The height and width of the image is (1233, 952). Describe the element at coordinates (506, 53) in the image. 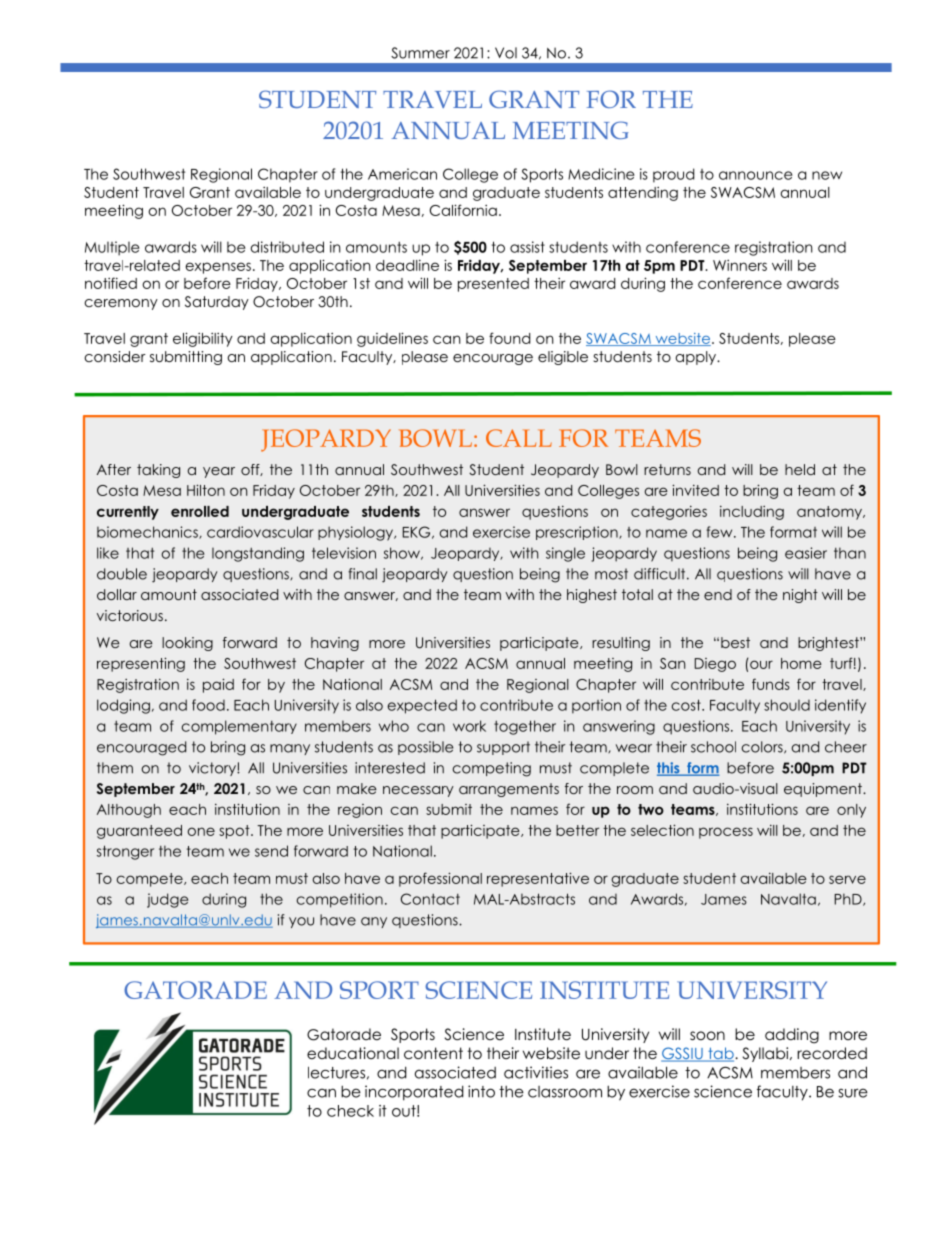

I see `Vol` at that location.
